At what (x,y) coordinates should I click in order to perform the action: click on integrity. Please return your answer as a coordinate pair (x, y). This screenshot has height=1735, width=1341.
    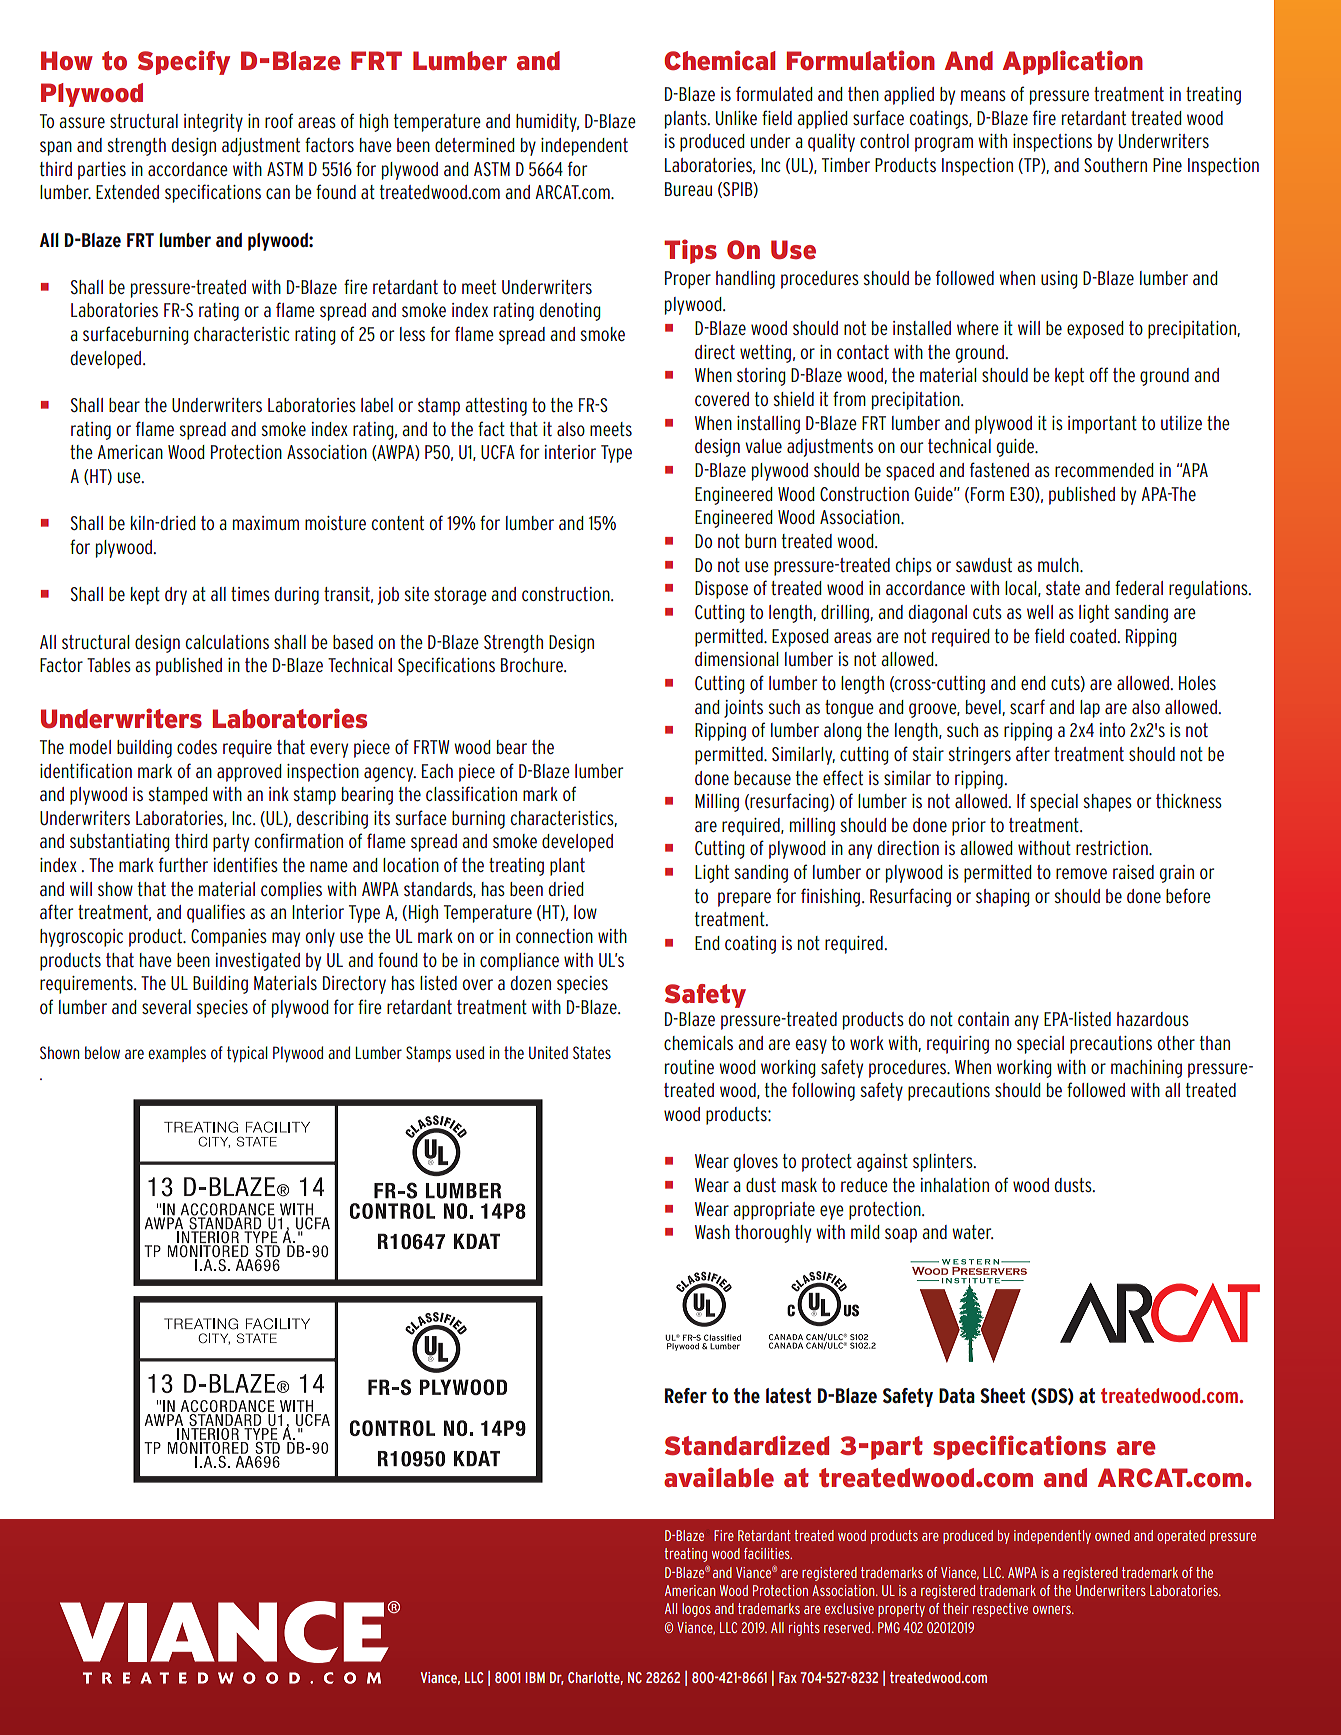
    Looking at the image, I should click on (213, 123).
